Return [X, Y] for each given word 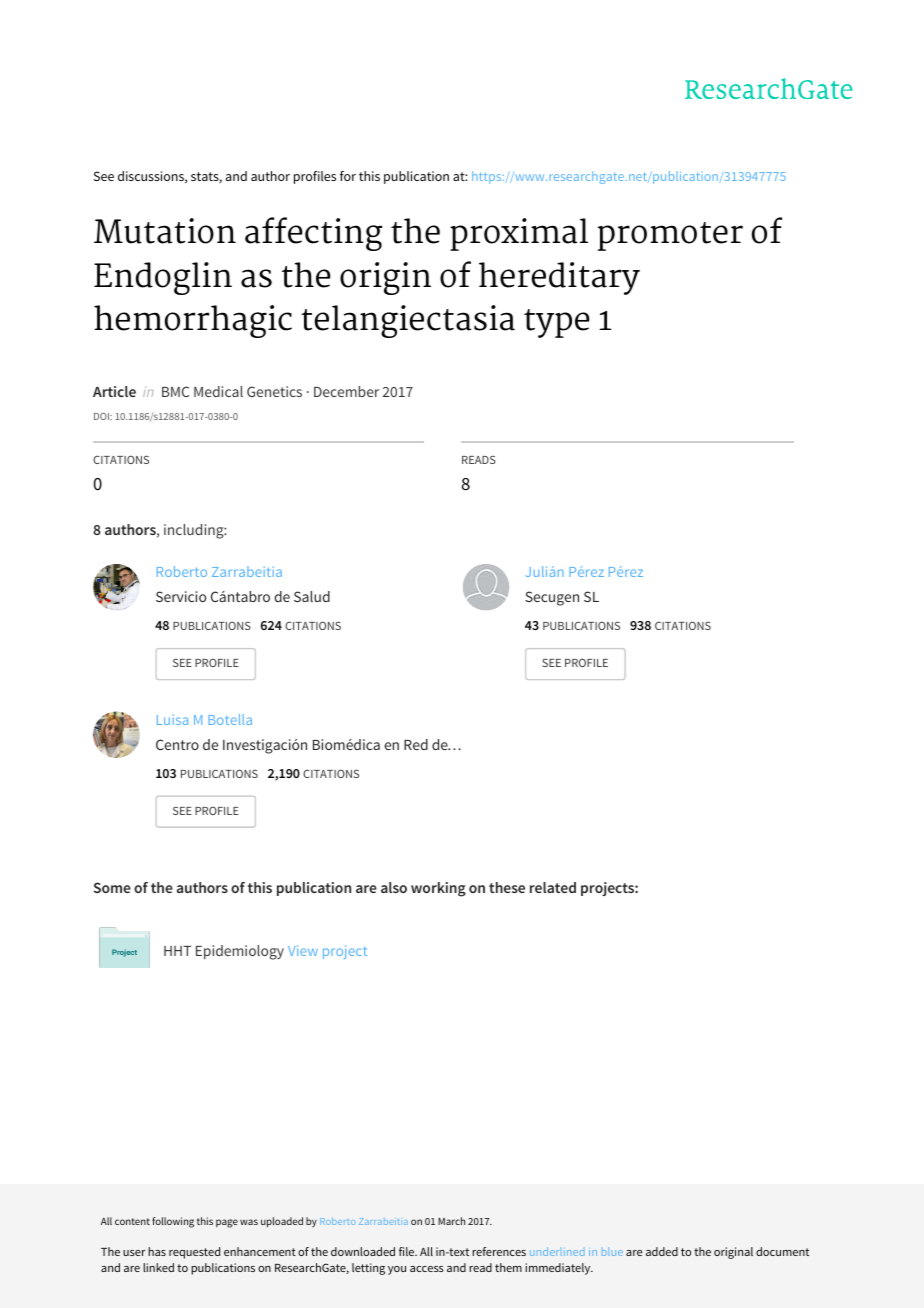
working [438, 889]
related [553, 887]
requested [194, 1253]
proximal [519, 234]
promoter [670, 236]
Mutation [165, 231]
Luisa [172, 719]
